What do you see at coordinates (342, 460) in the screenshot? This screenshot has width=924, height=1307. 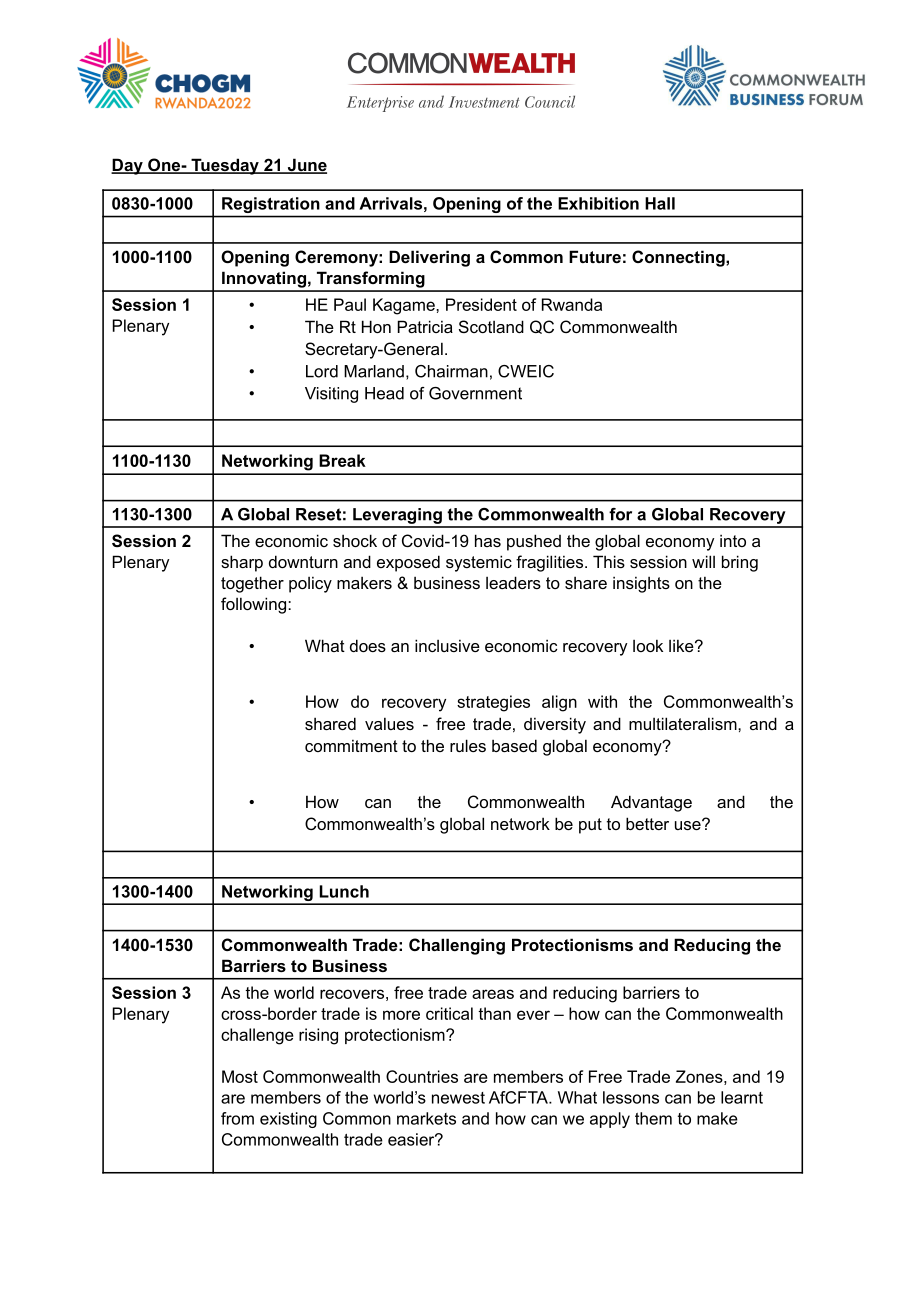 I see `Break` at bounding box center [342, 460].
